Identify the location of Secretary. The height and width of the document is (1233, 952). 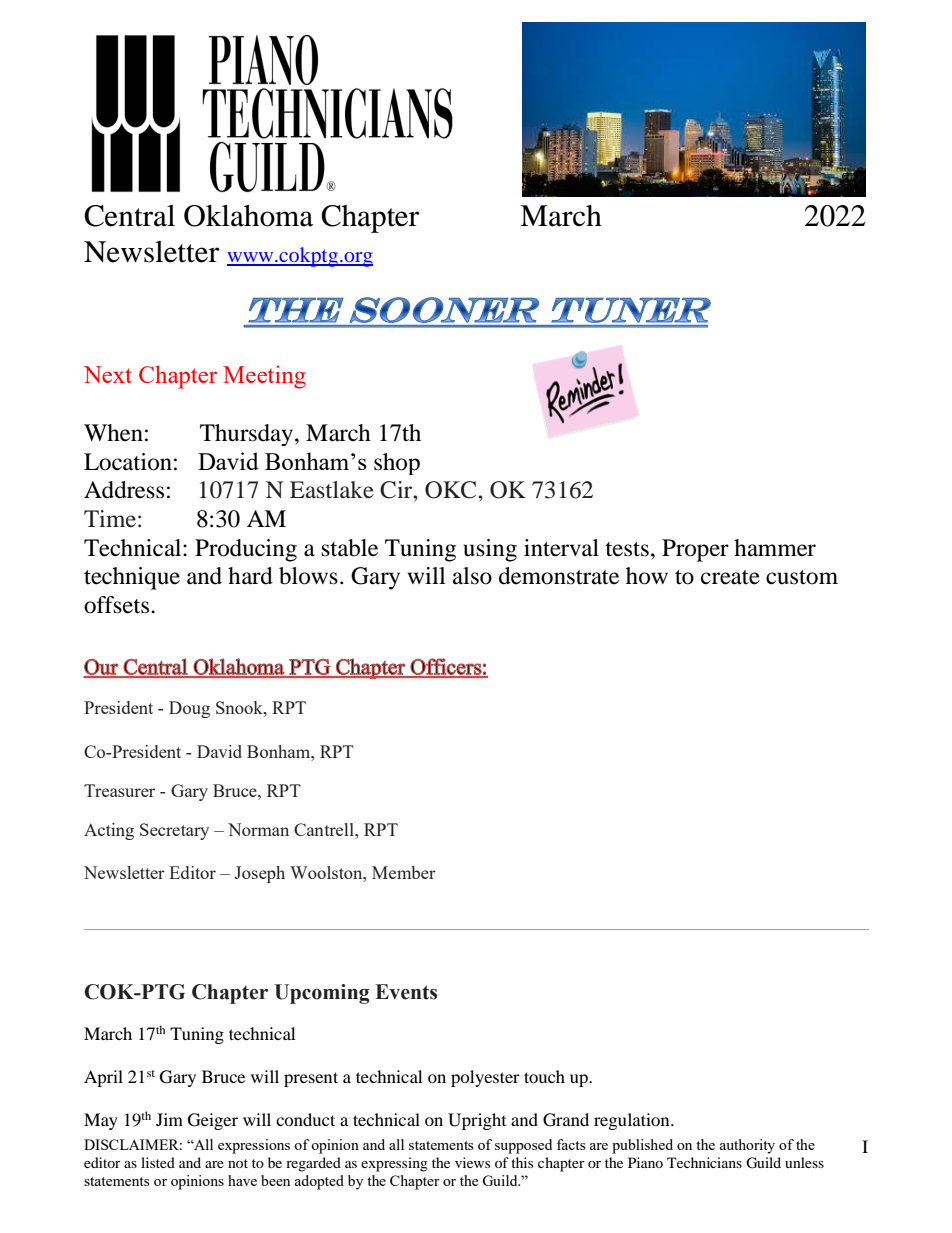
(174, 831).
